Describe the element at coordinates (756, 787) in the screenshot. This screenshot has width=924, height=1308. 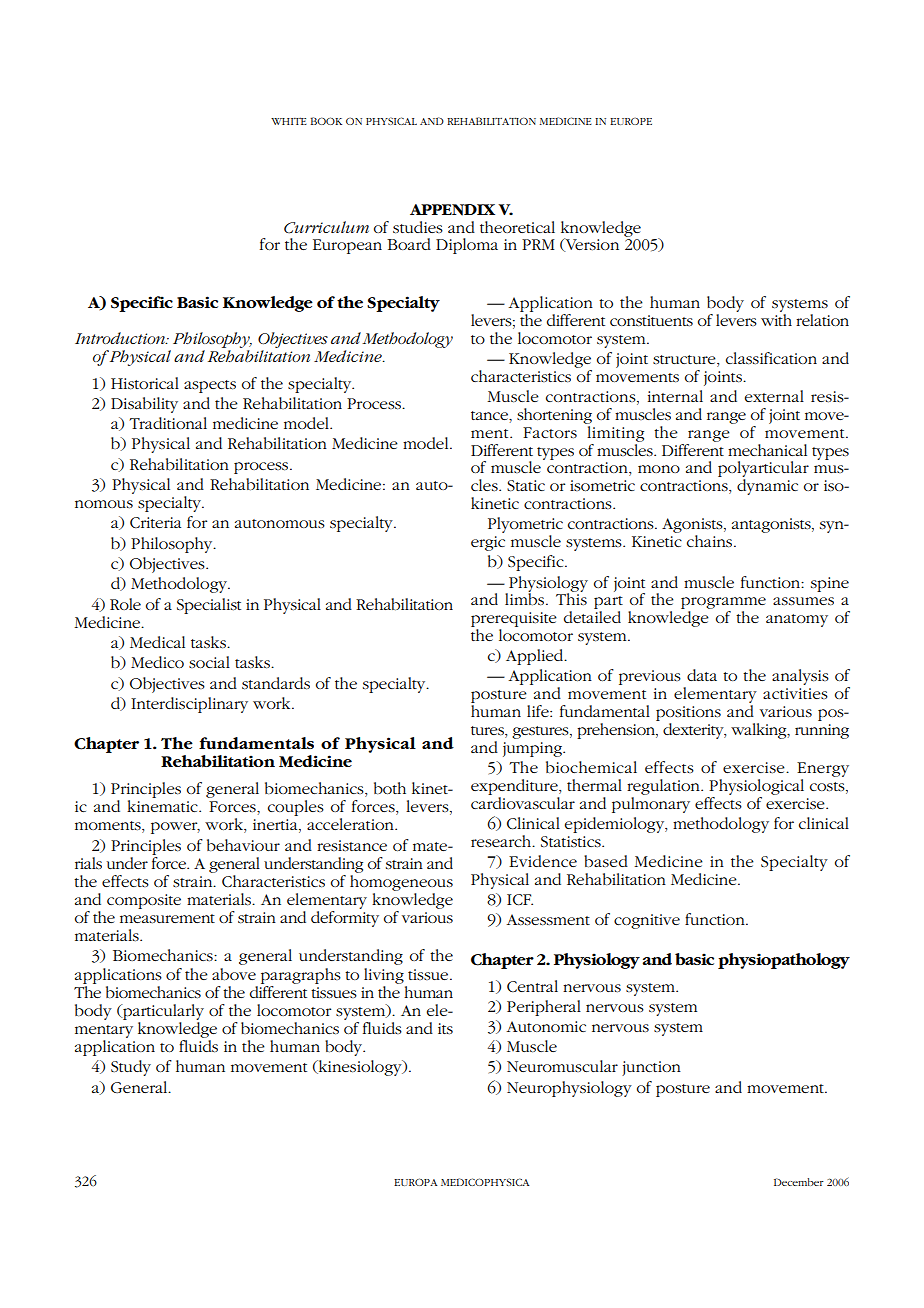
I see `Physiological` at that location.
